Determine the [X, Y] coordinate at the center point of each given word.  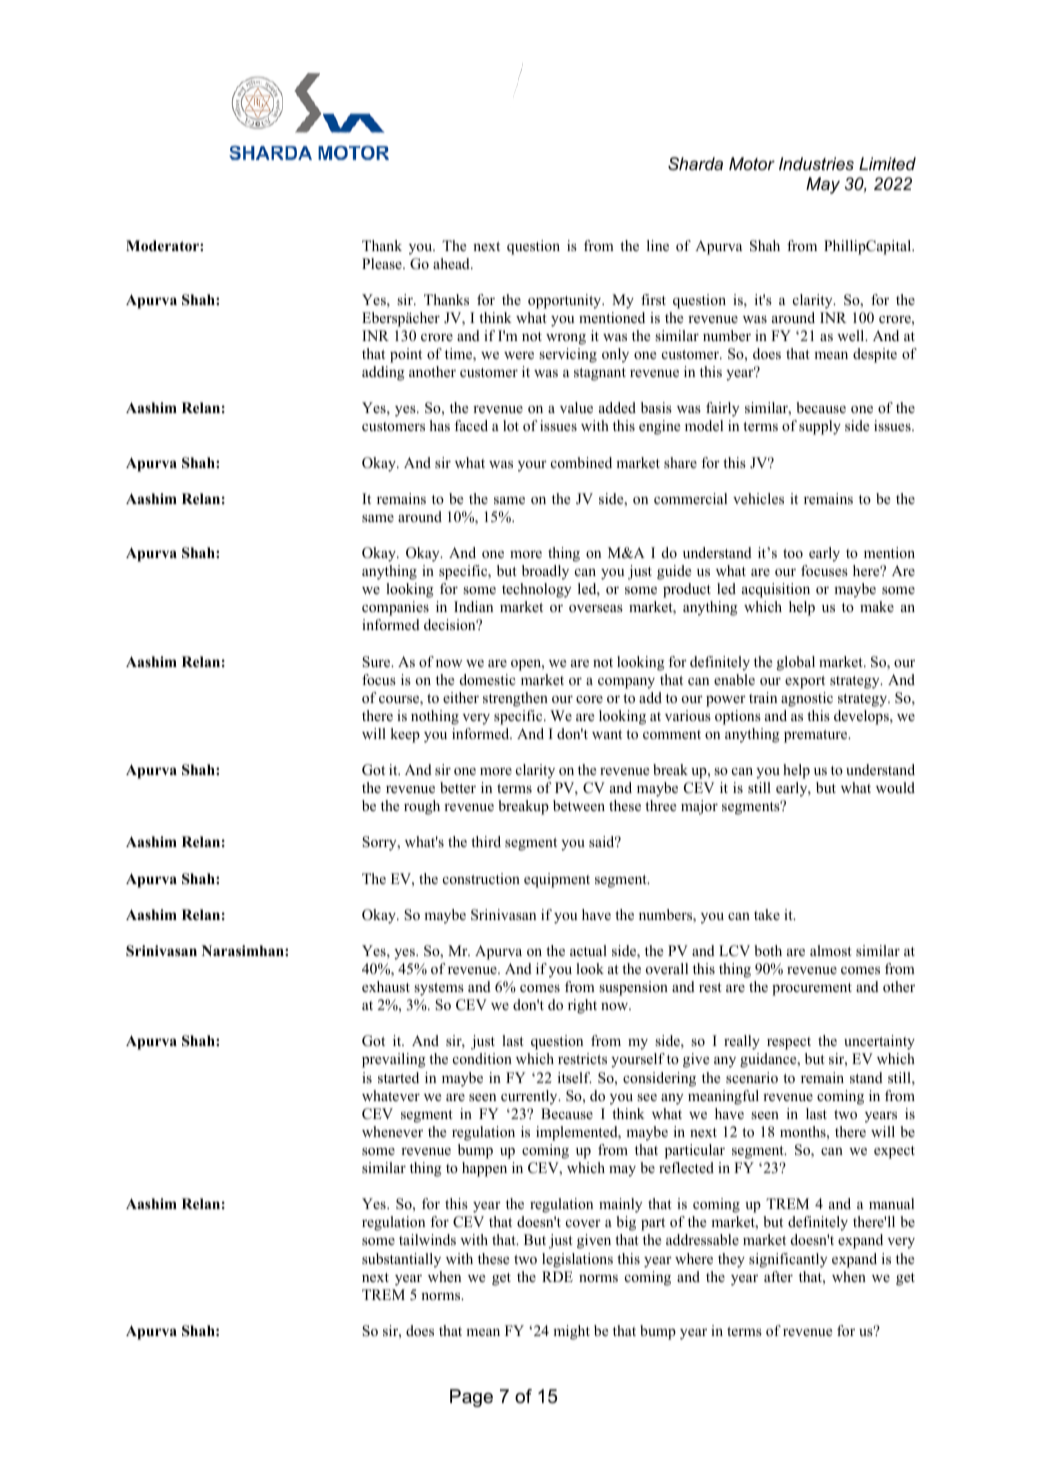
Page [471, 1398]
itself [575, 1077]
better [458, 787]
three [660, 805]
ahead [452, 263]
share [680, 462]
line [658, 245]
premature [817, 736]
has [440, 425]
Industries [816, 164]
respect [789, 1043]
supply [820, 427]
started [398, 1077]
